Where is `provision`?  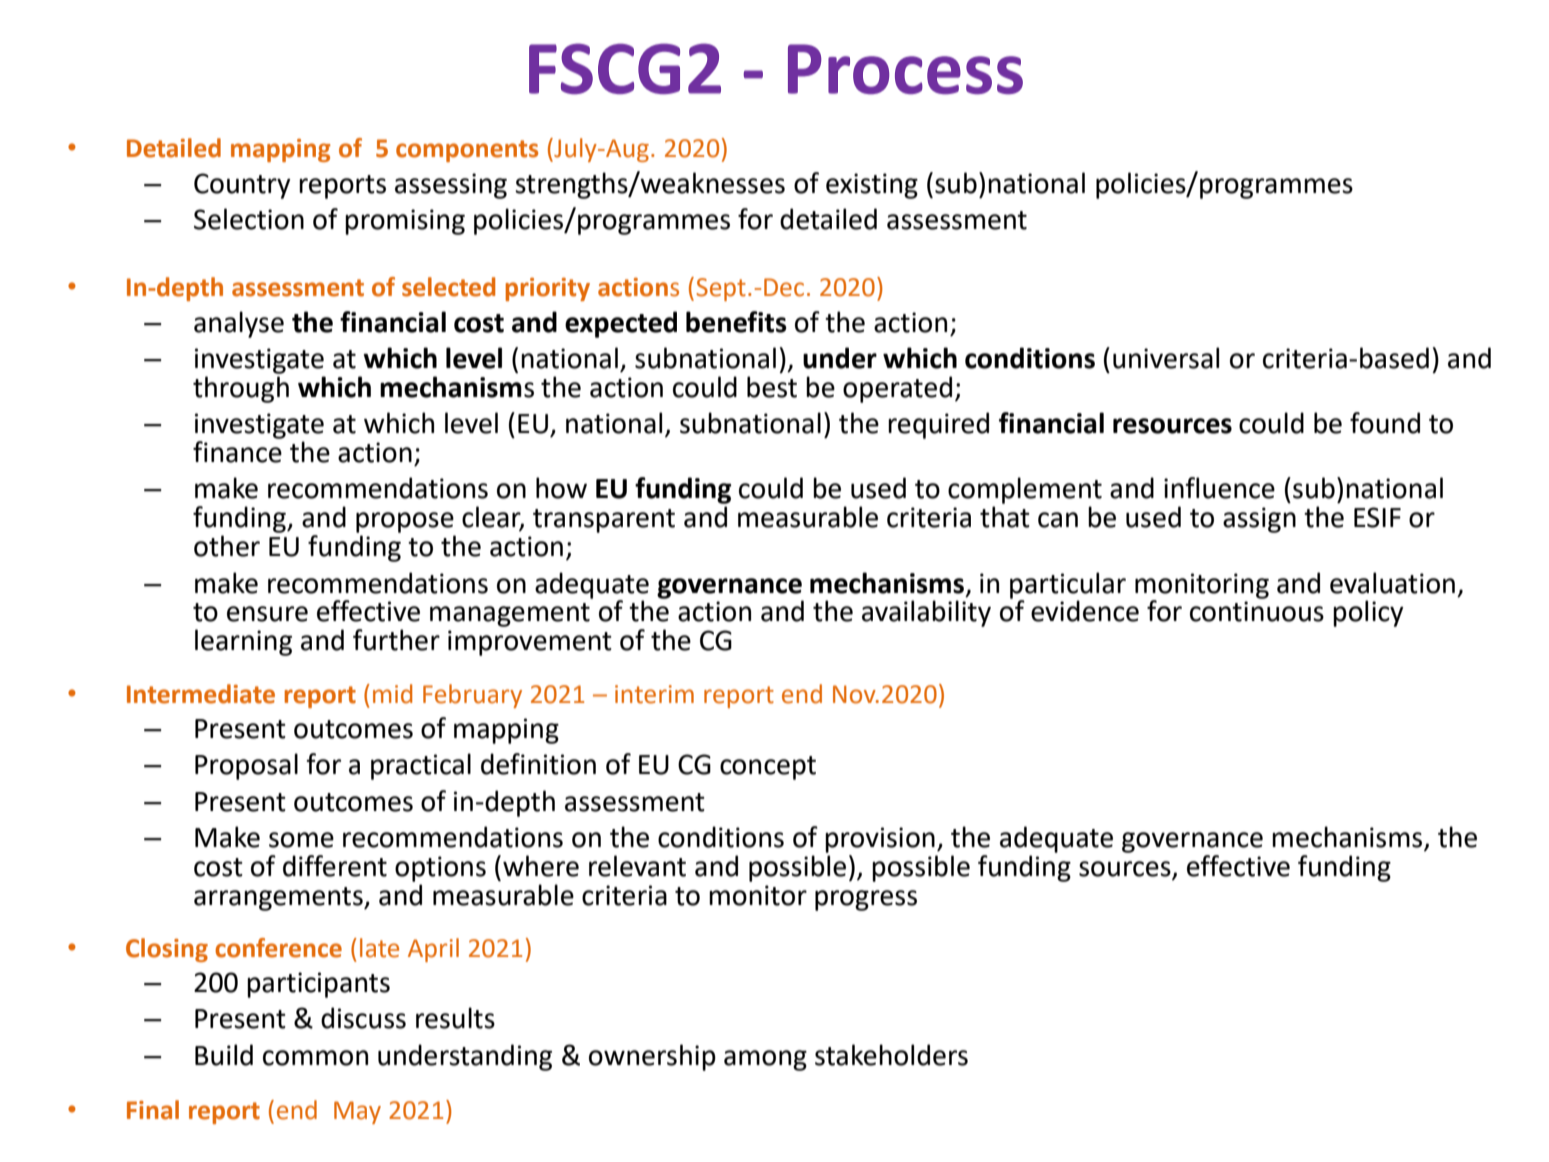 provision is located at coordinates (880, 840).
